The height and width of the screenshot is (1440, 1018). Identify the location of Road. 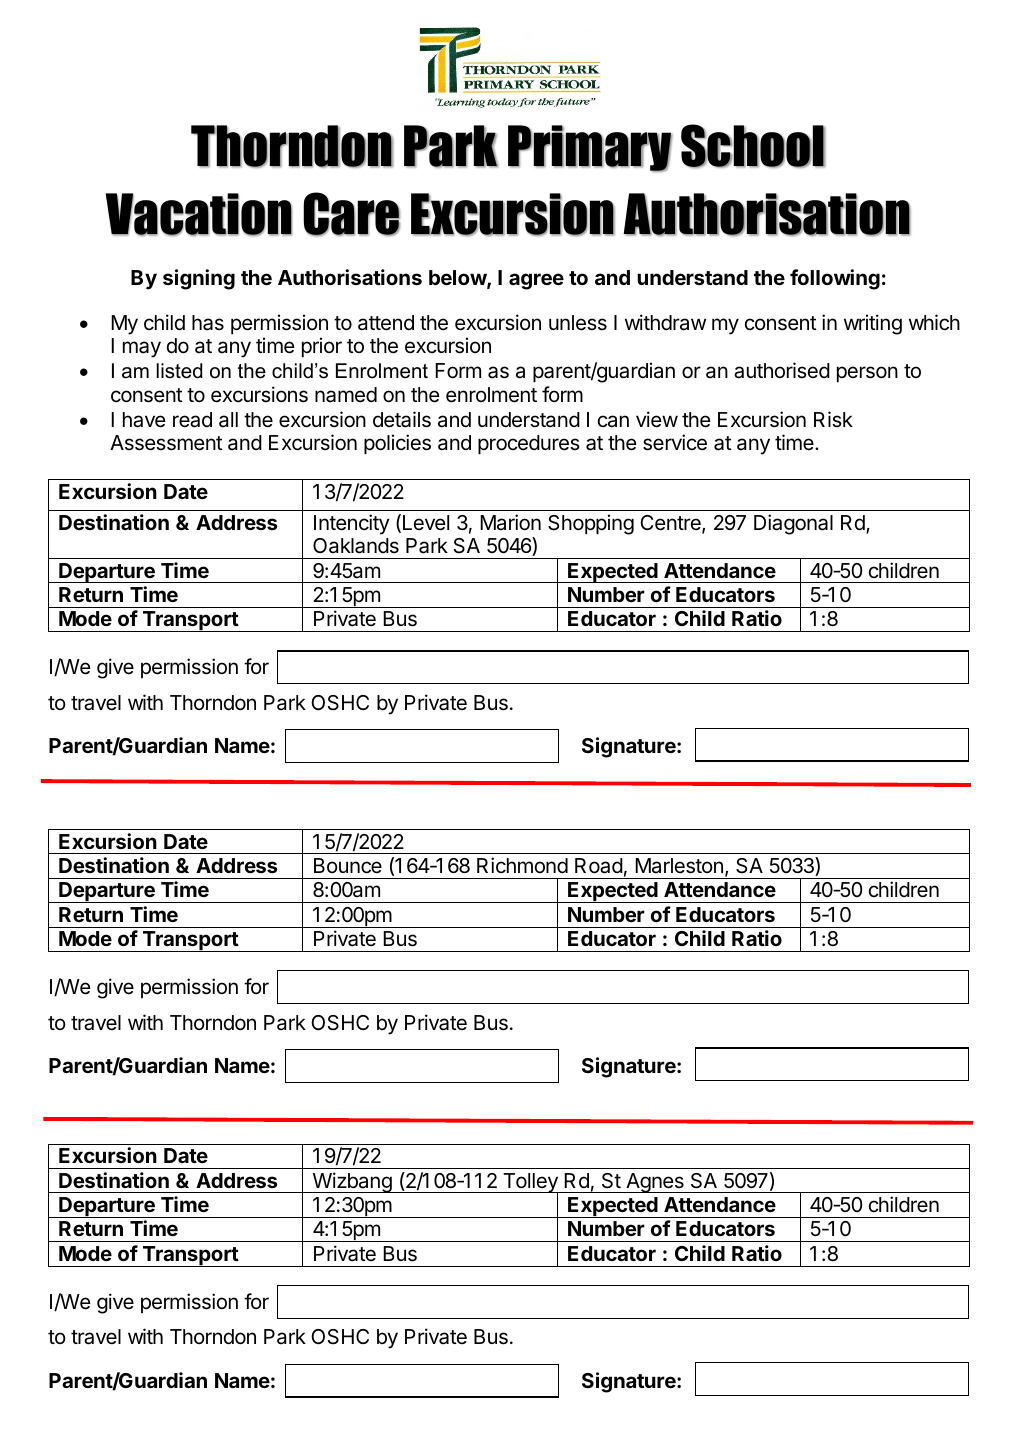
(599, 866).
